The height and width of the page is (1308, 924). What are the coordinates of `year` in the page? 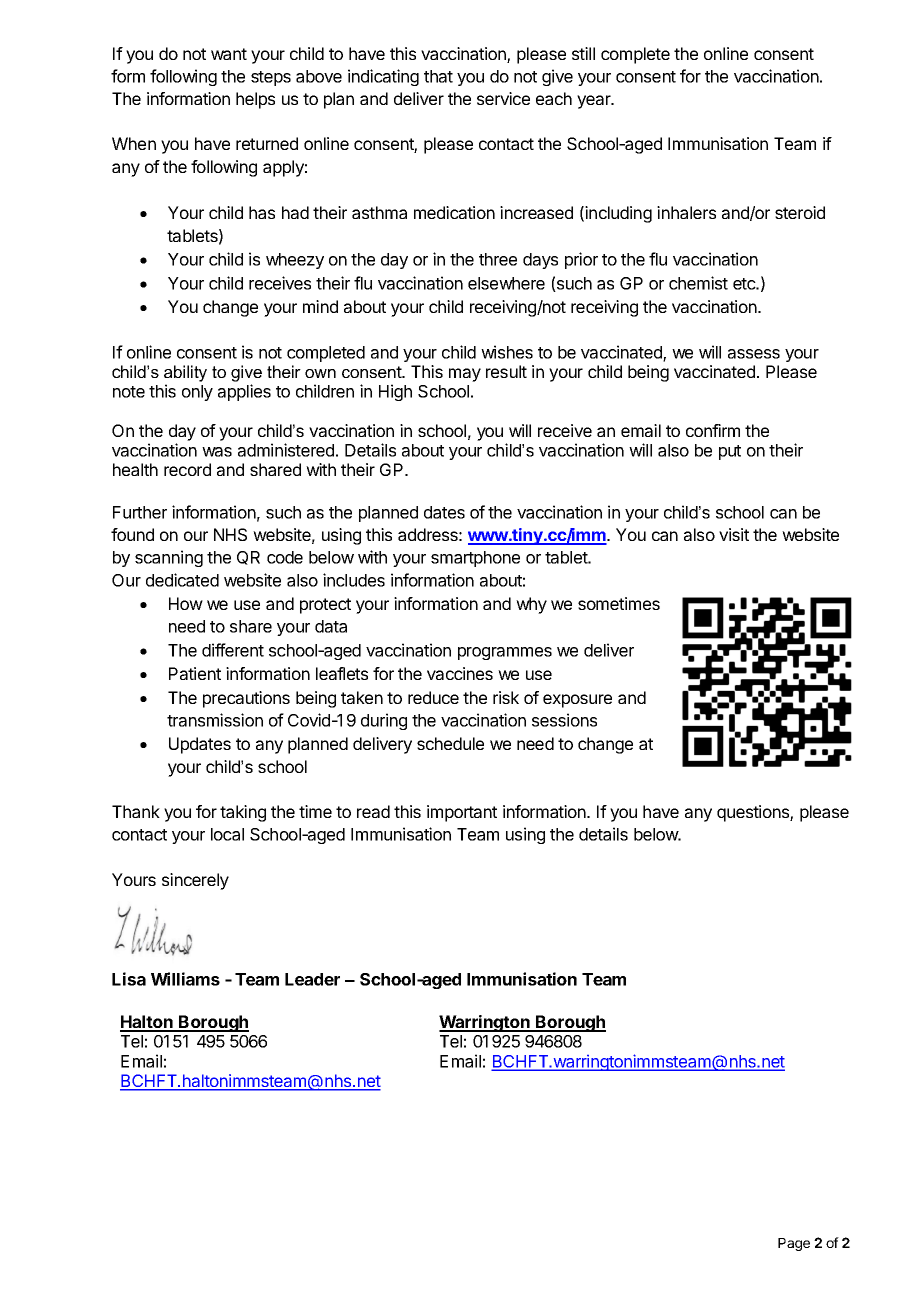 It's located at (595, 102).
